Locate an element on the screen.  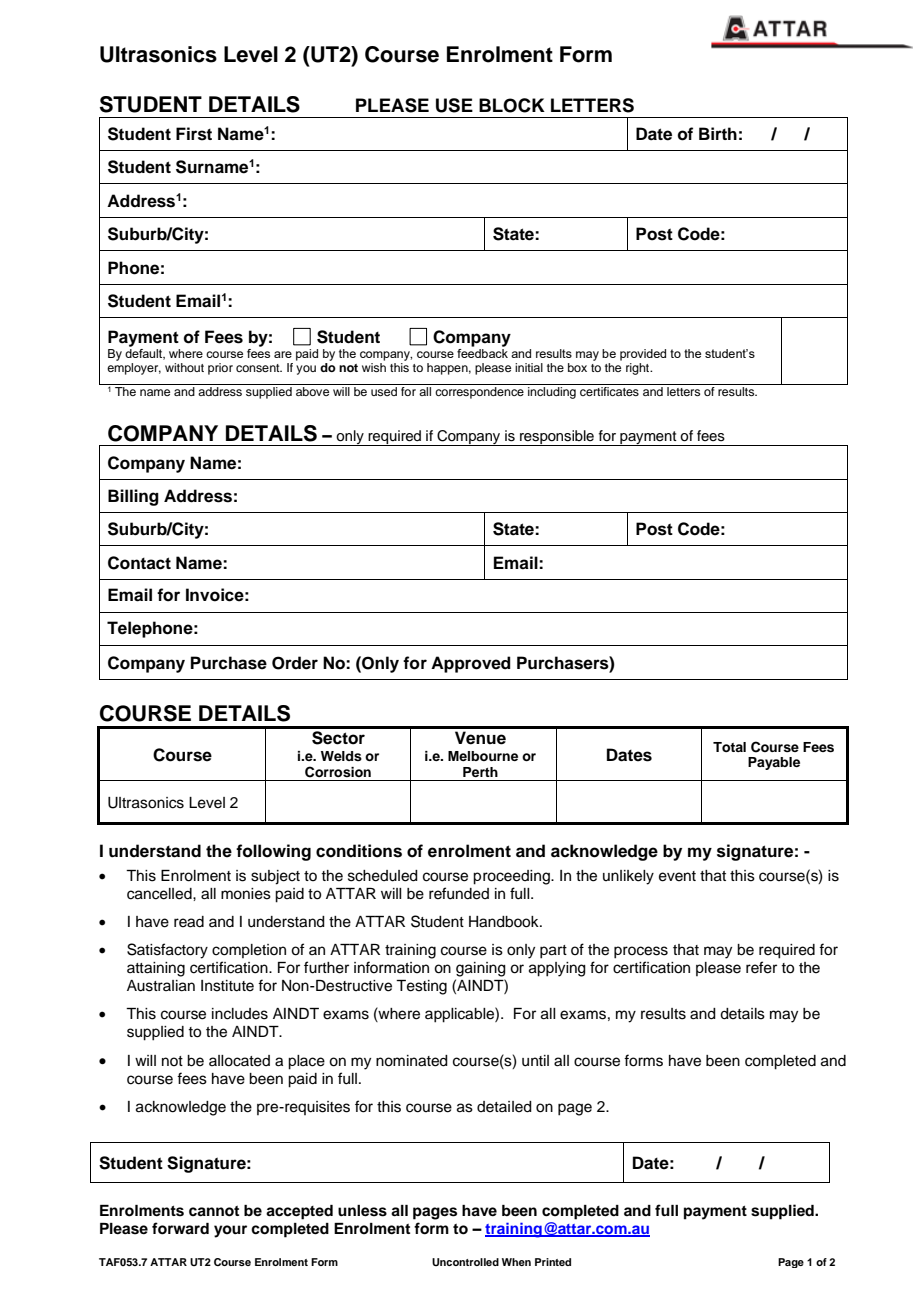
Birth is located at coordinates (718, 133).
